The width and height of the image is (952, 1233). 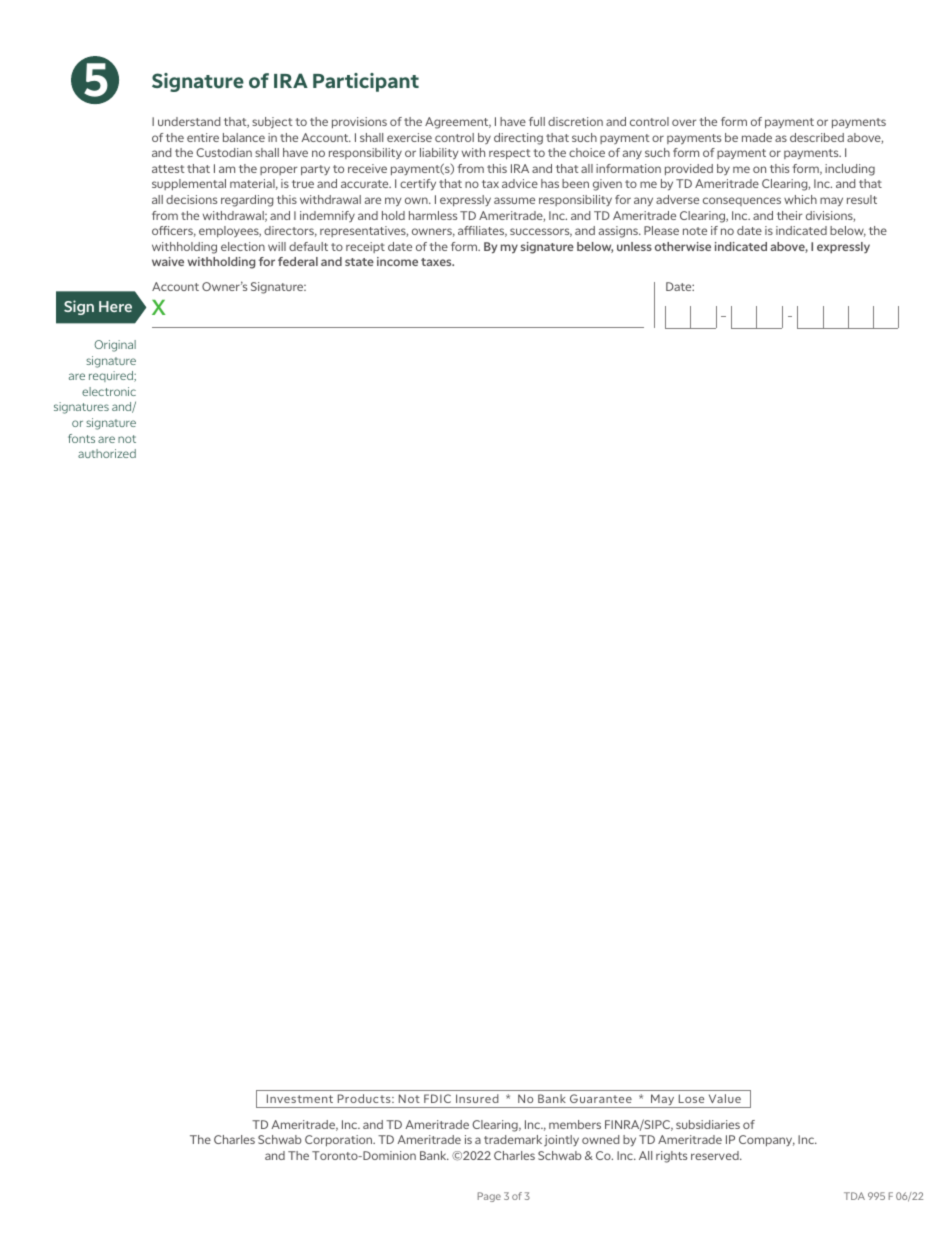 What do you see at coordinates (767, 1140) in the image?
I see `Company` at bounding box center [767, 1140].
